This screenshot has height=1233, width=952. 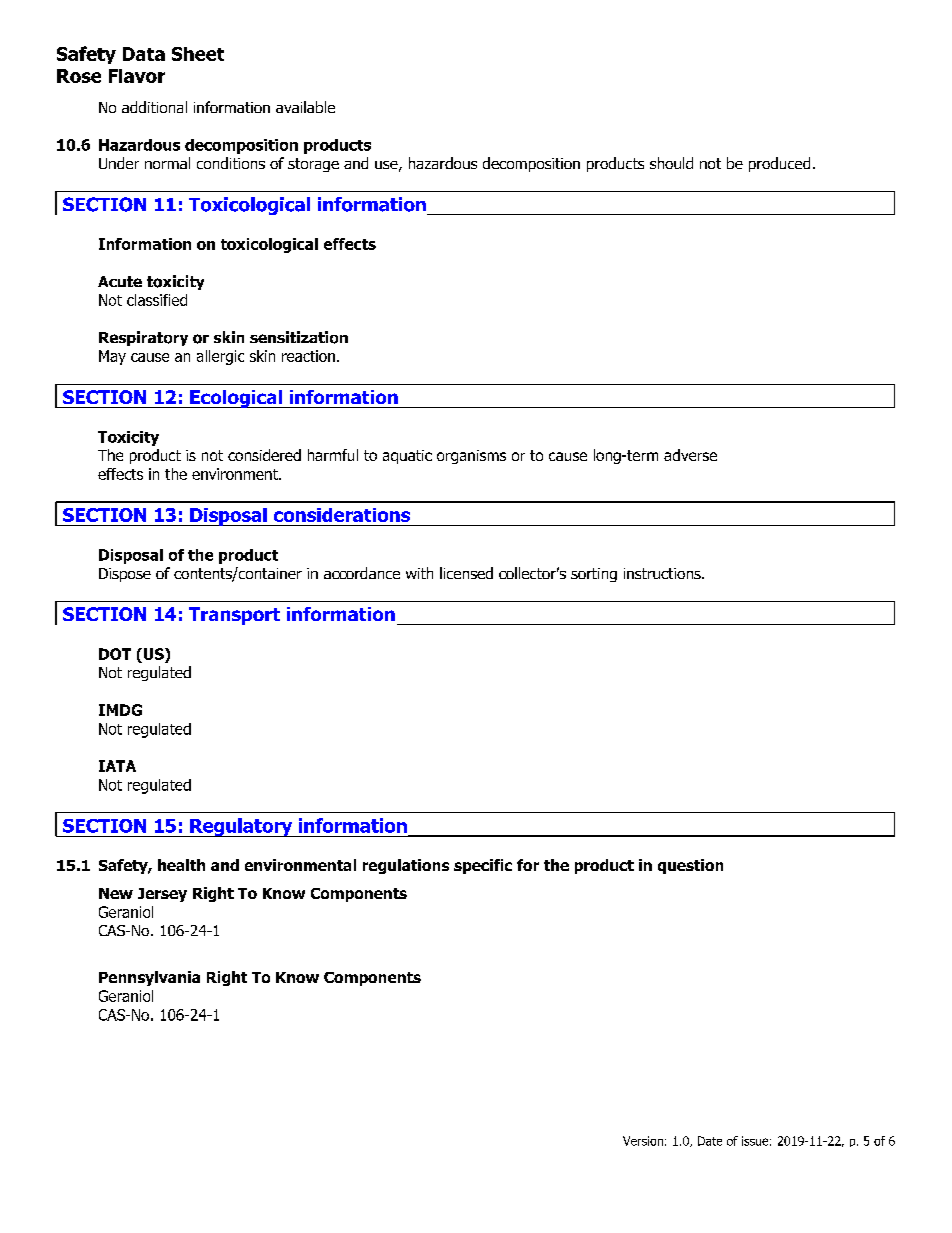 I want to click on regulations, so click(x=406, y=866).
